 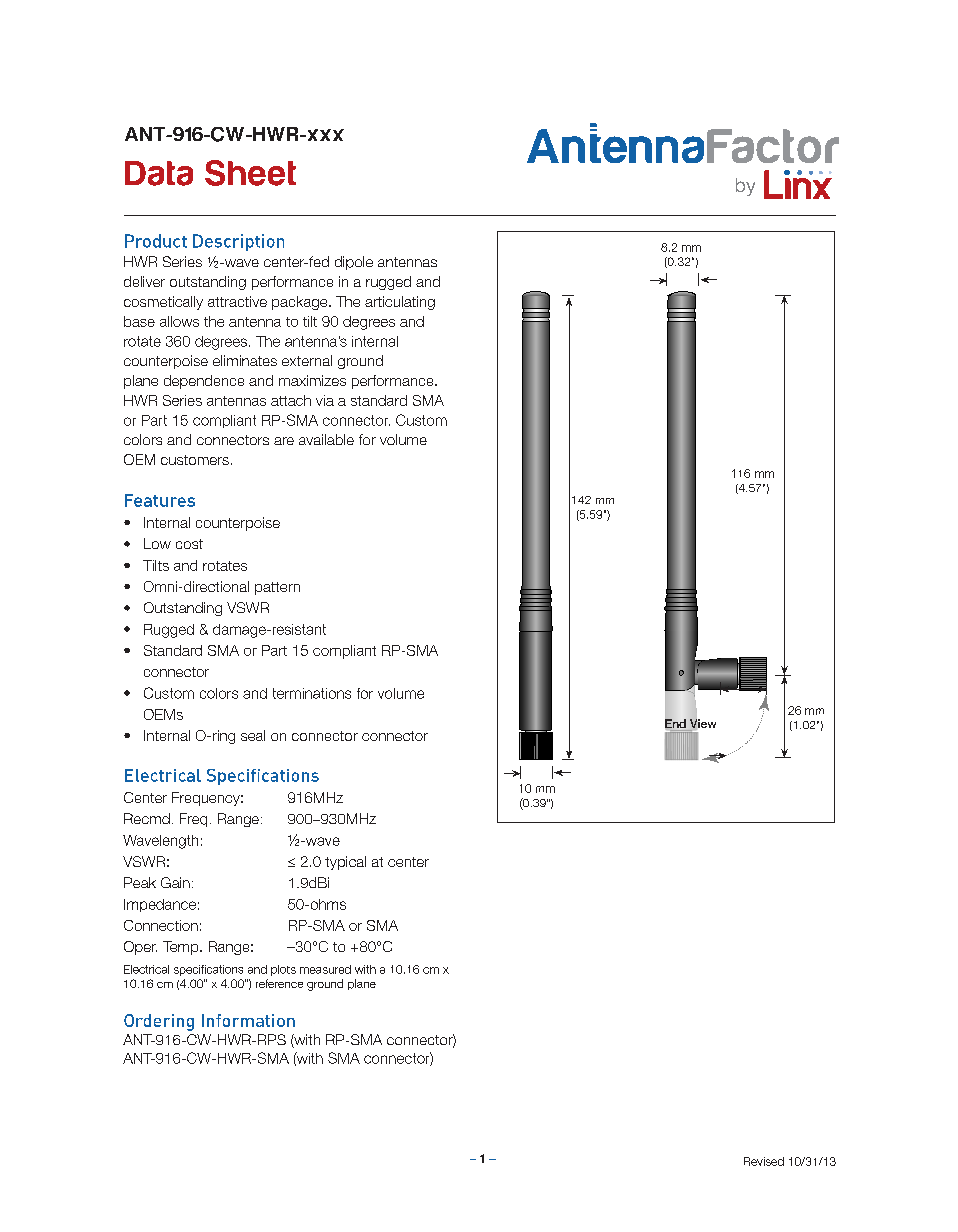 What do you see at coordinates (279, 983) in the image?
I see `reference` at bounding box center [279, 983].
